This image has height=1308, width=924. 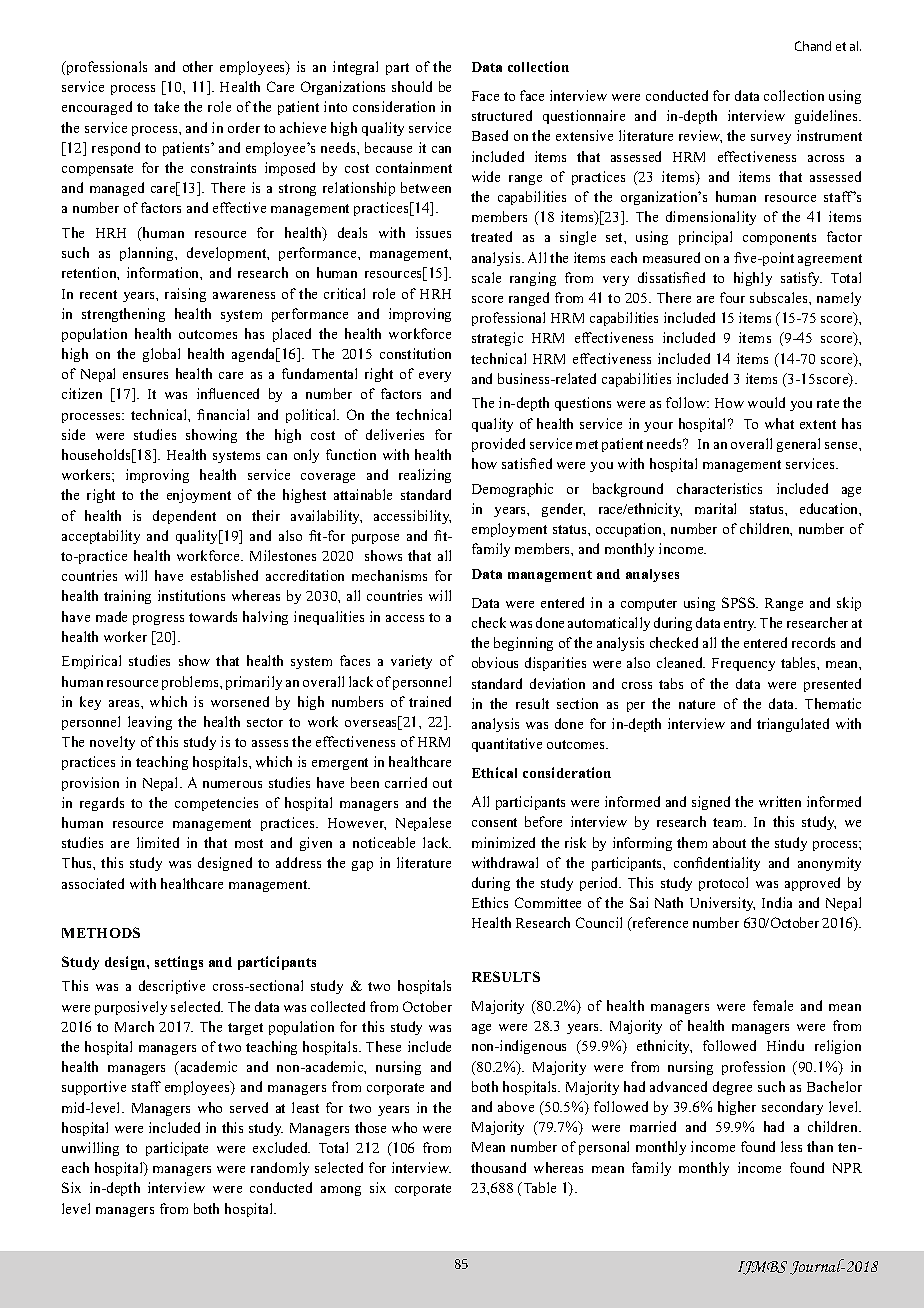 I want to click on written, so click(x=780, y=801).
